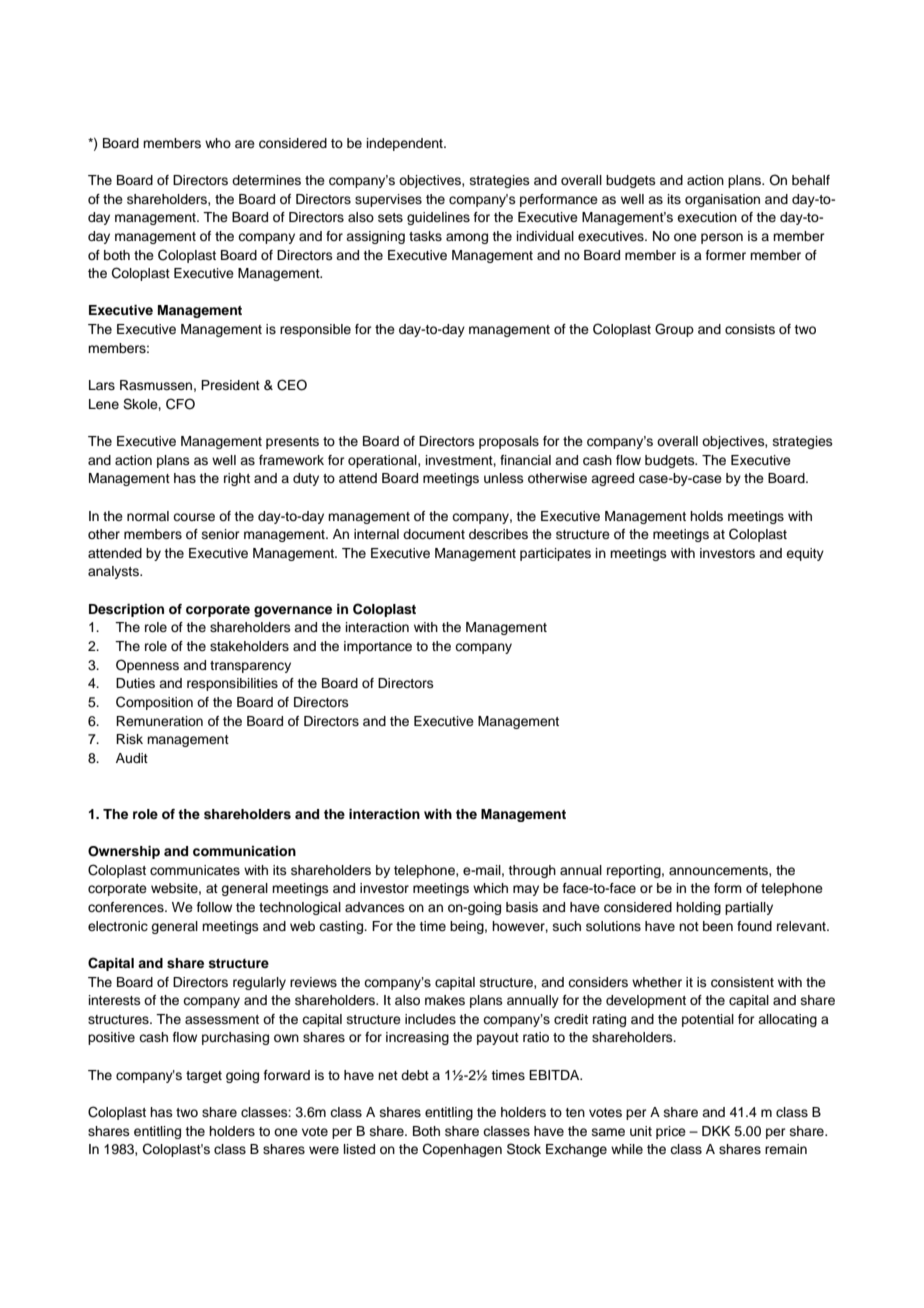  Describe the element at coordinates (462, 1150) in the page. I see `Copenhagen` at that location.
